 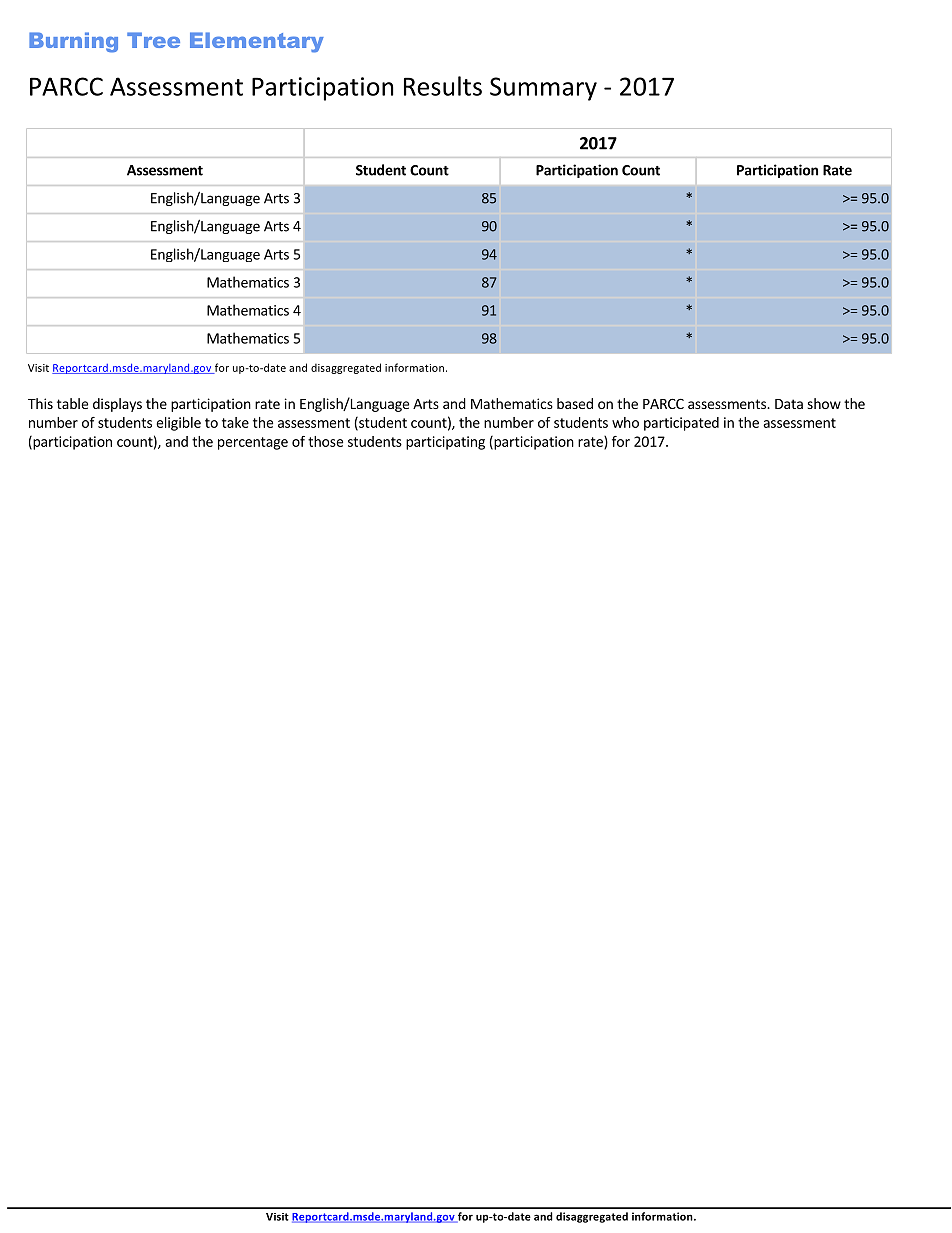 What do you see at coordinates (445, 443) in the screenshot?
I see `participating` at bounding box center [445, 443].
